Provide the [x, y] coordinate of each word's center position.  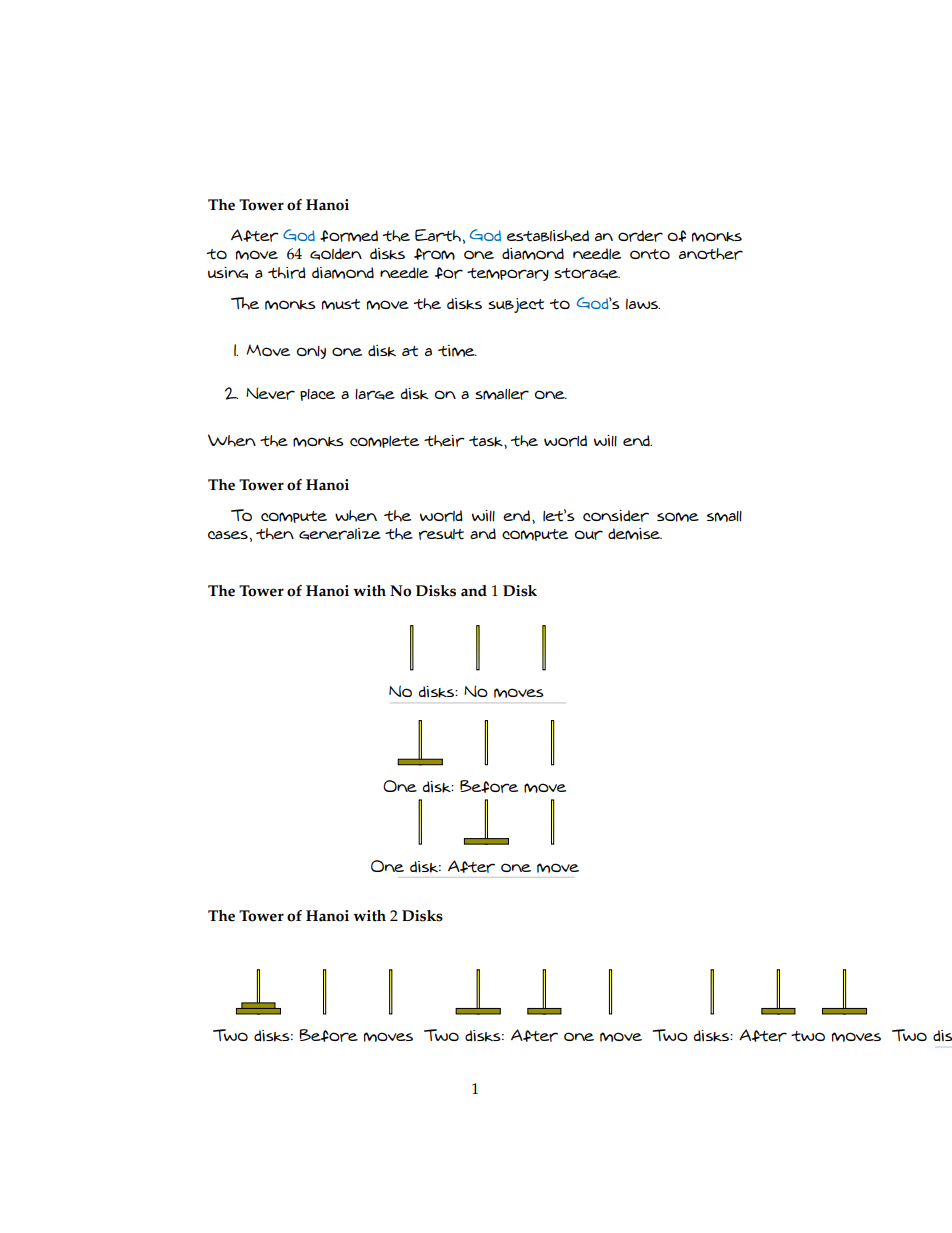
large [375, 394]
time [457, 351]
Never [270, 393]
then [275, 534]
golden [336, 254]
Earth [438, 235]
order [640, 236]
